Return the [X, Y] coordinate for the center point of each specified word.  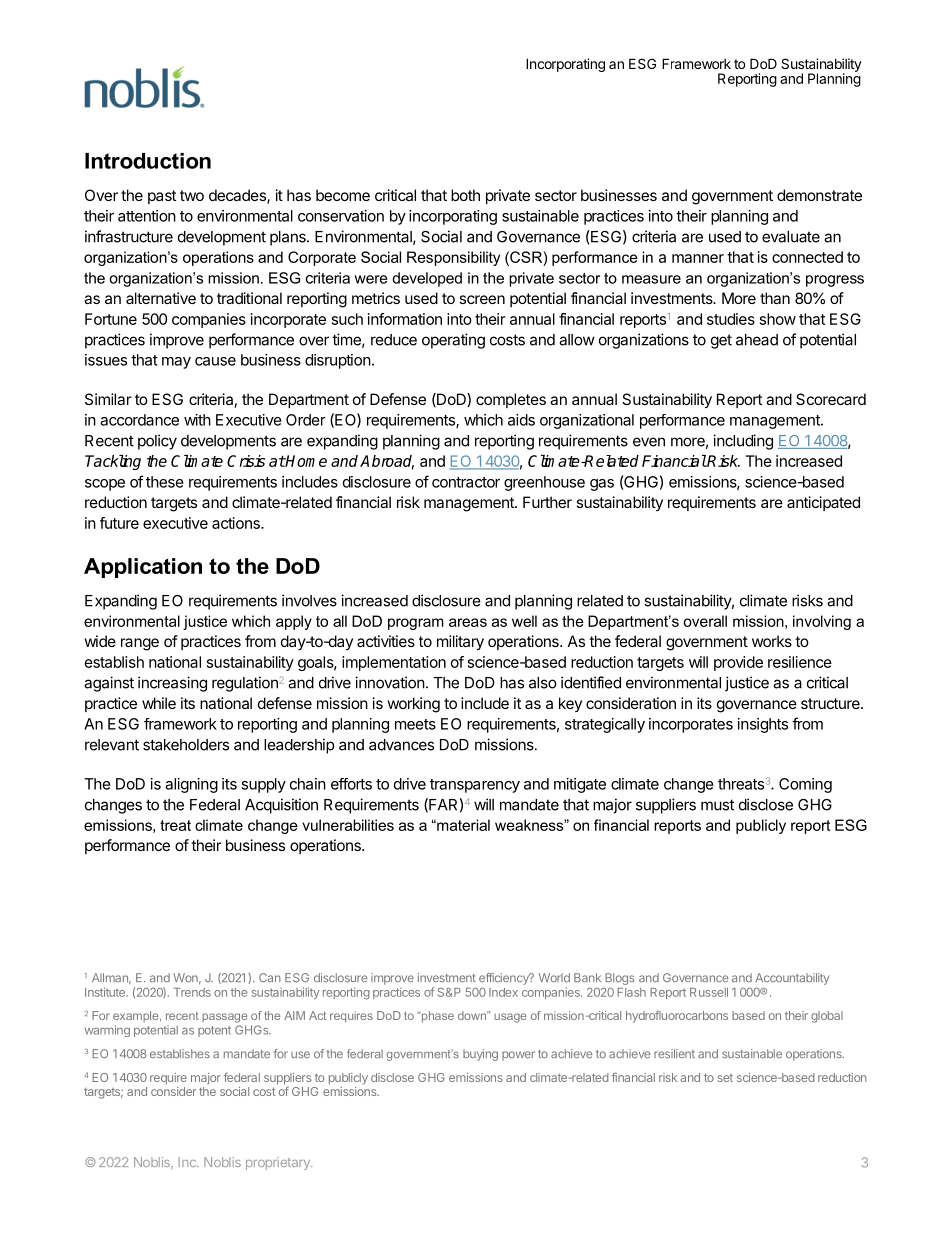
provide [738, 663]
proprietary [279, 1163]
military [460, 643]
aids [521, 420]
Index [503, 992]
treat [175, 825]
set [725, 1078]
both [465, 195]
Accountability [792, 979]
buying [480, 1055]
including [743, 442]
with [197, 420]
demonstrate [819, 195]
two [192, 195]
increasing [172, 684]
